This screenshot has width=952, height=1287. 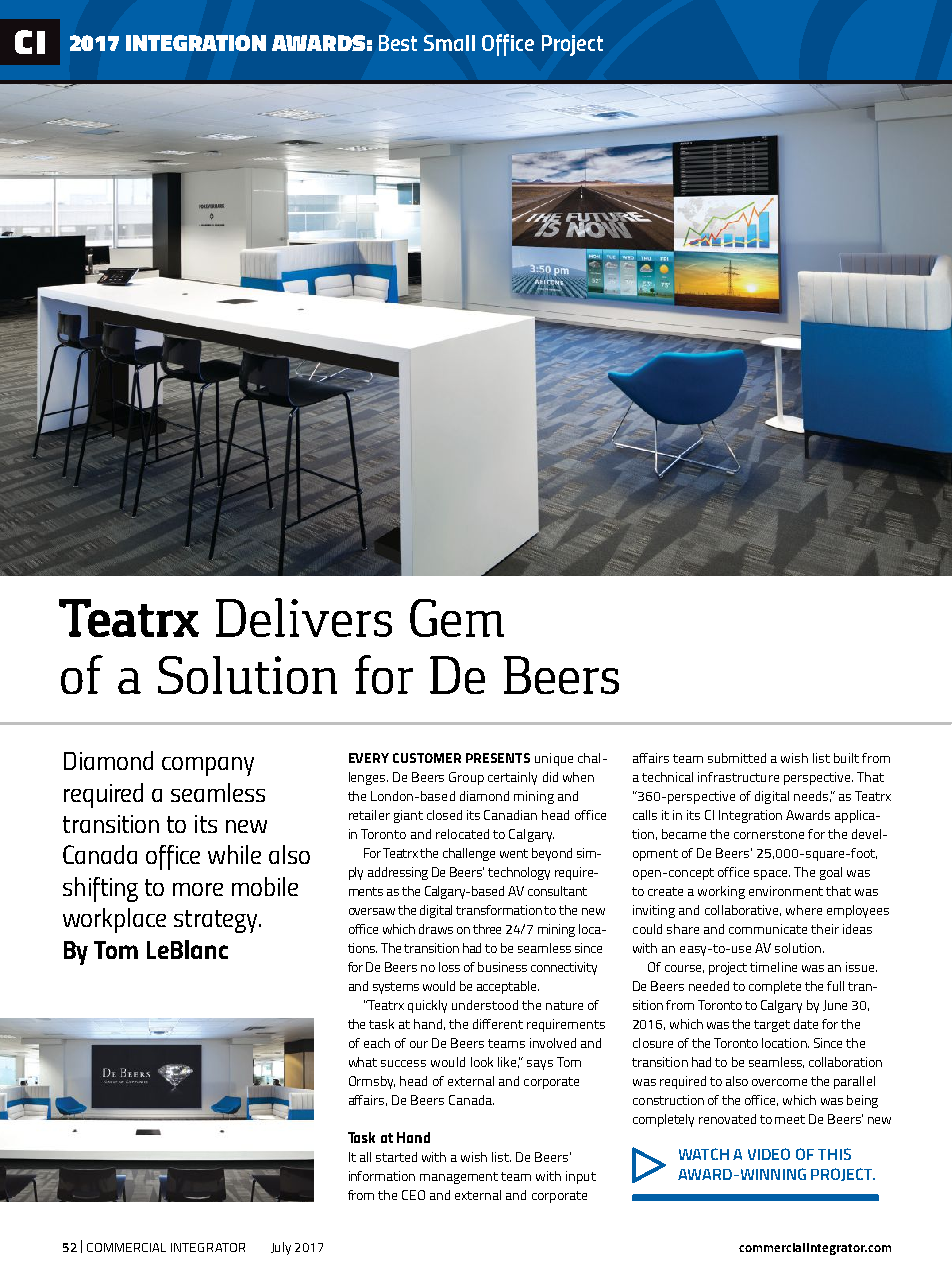 I want to click on company, so click(x=208, y=766).
